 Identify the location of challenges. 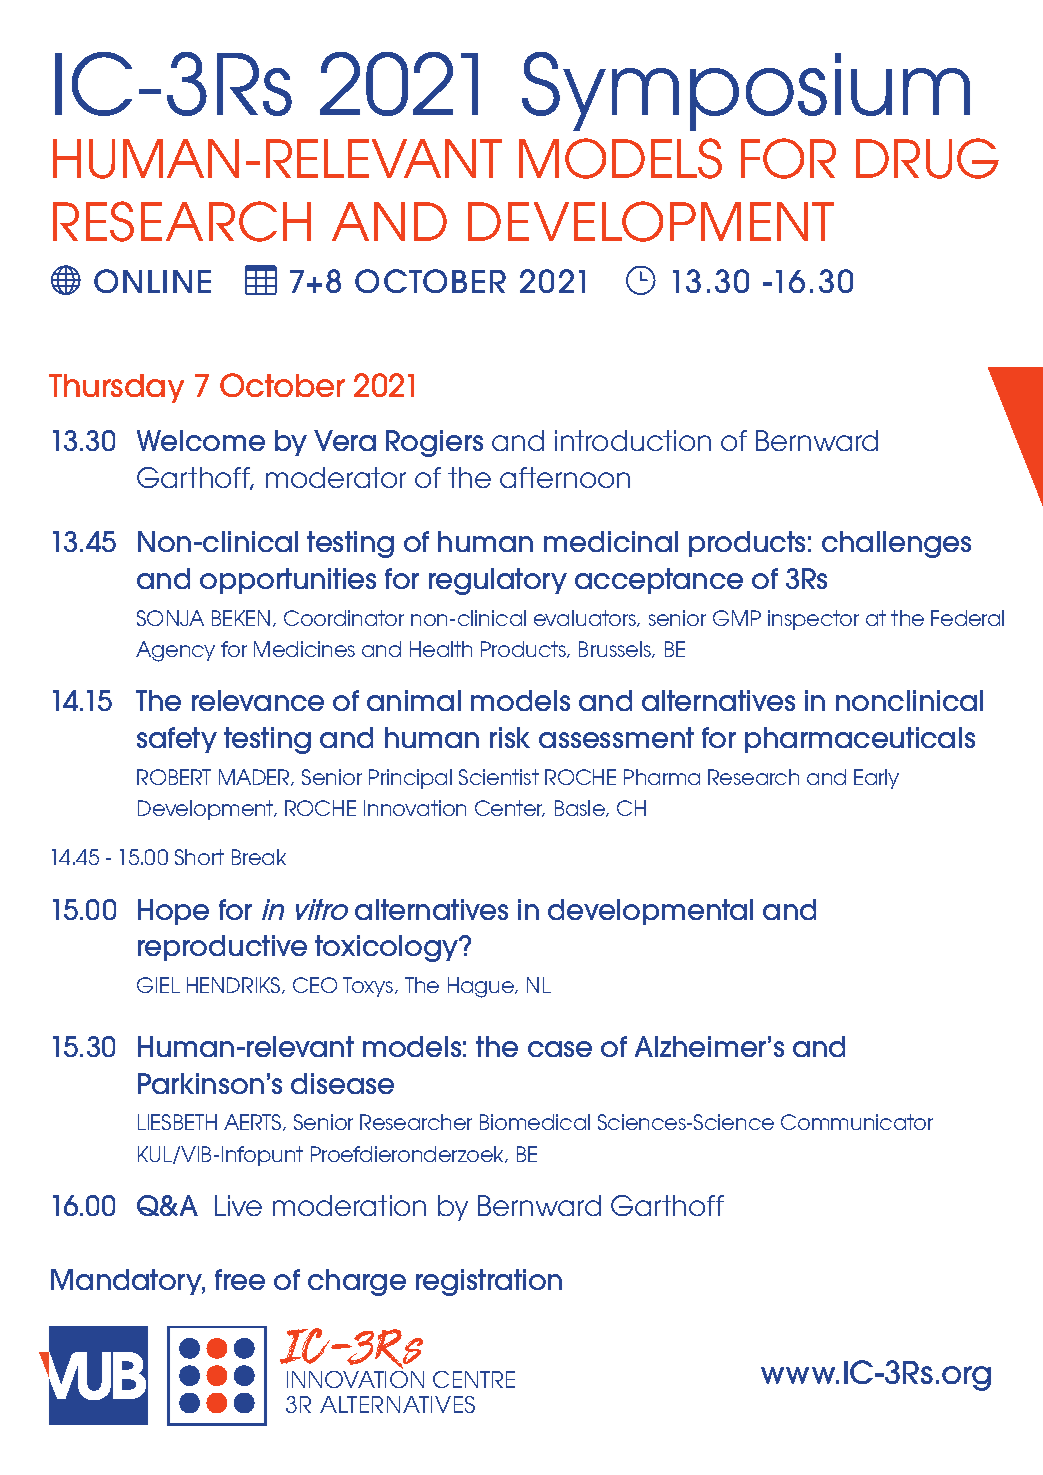
(896, 544).
